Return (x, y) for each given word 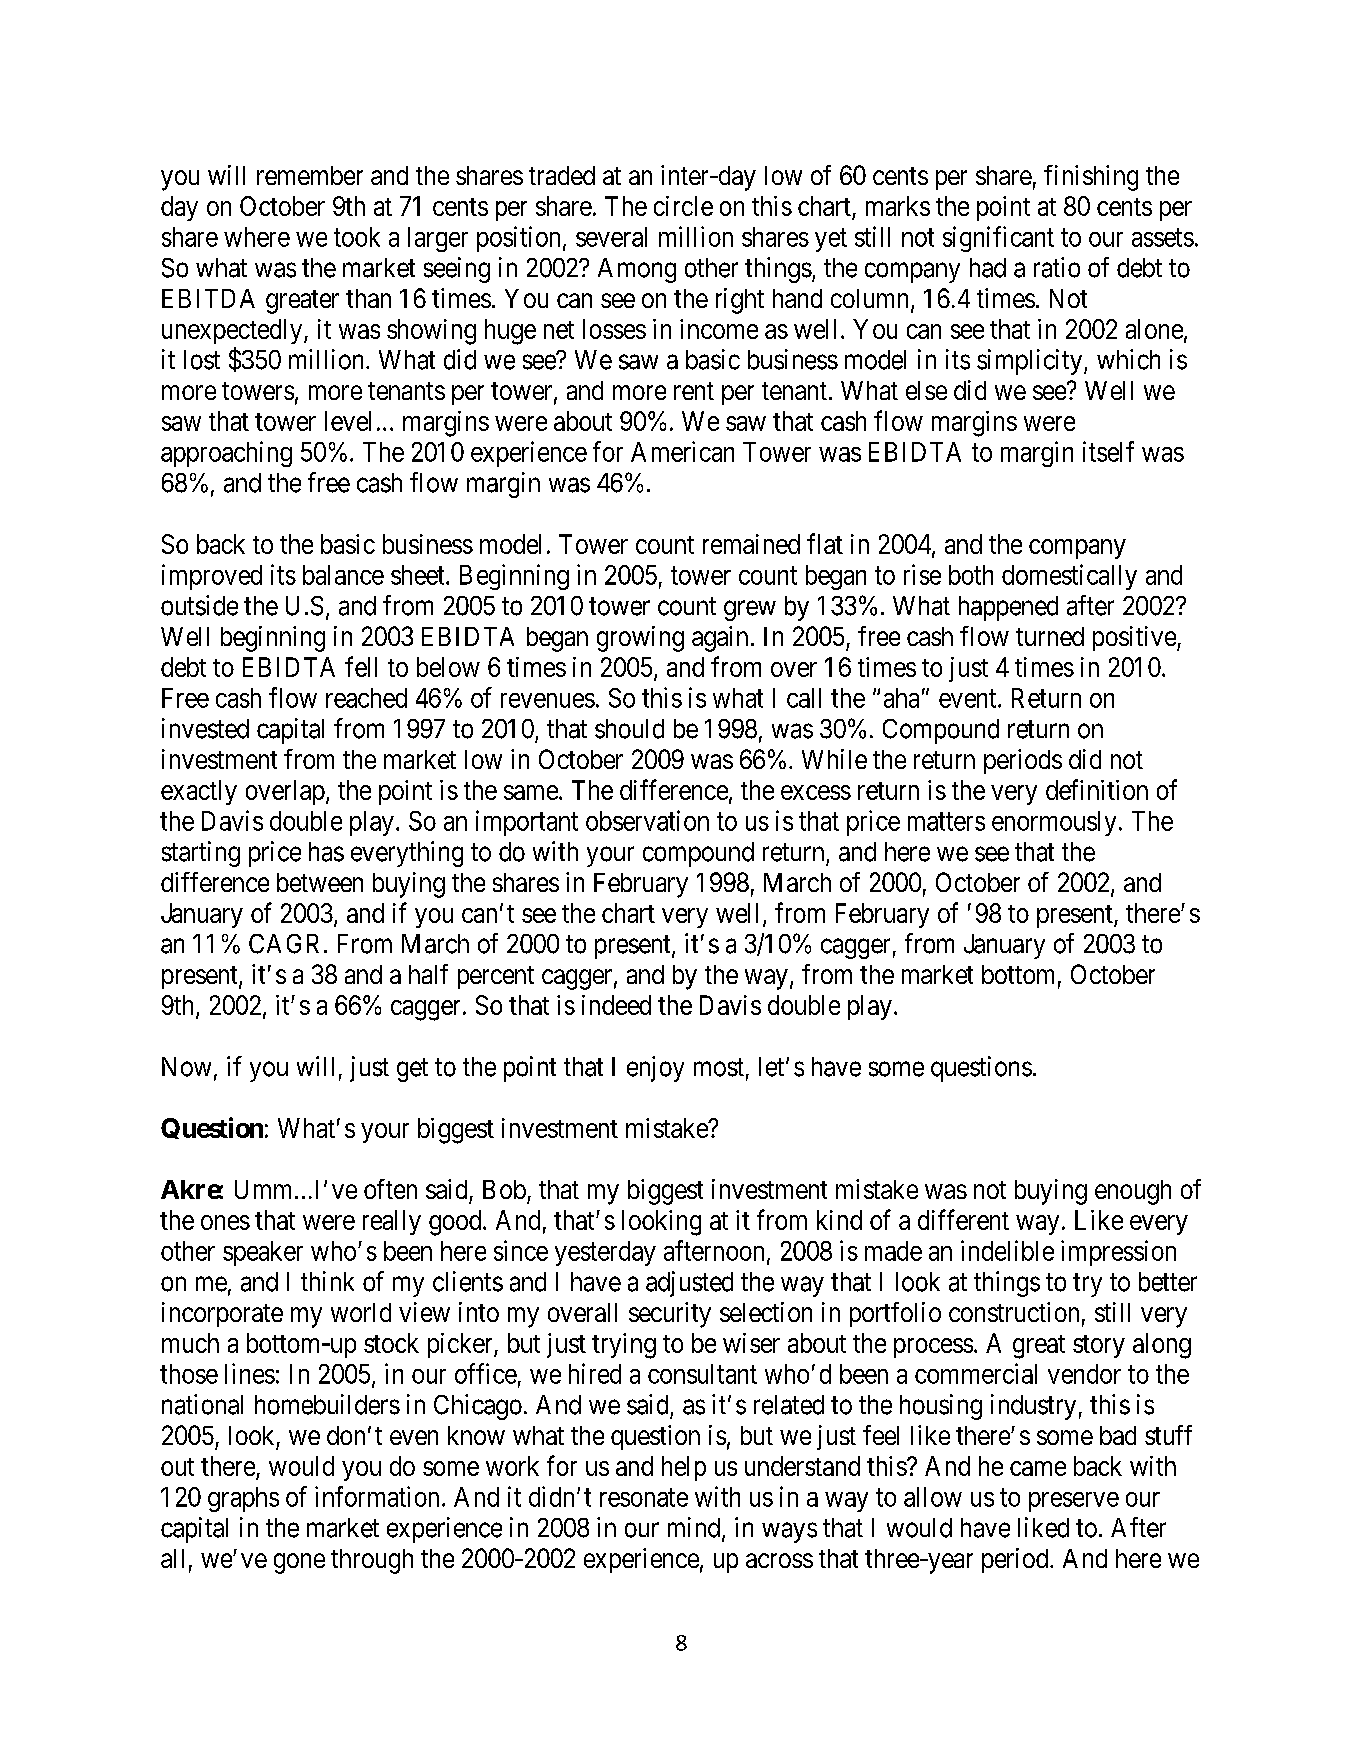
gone (299, 1563)
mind (695, 1528)
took (357, 237)
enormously (1054, 823)
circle (683, 206)
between (320, 882)
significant (998, 239)
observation (647, 820)
